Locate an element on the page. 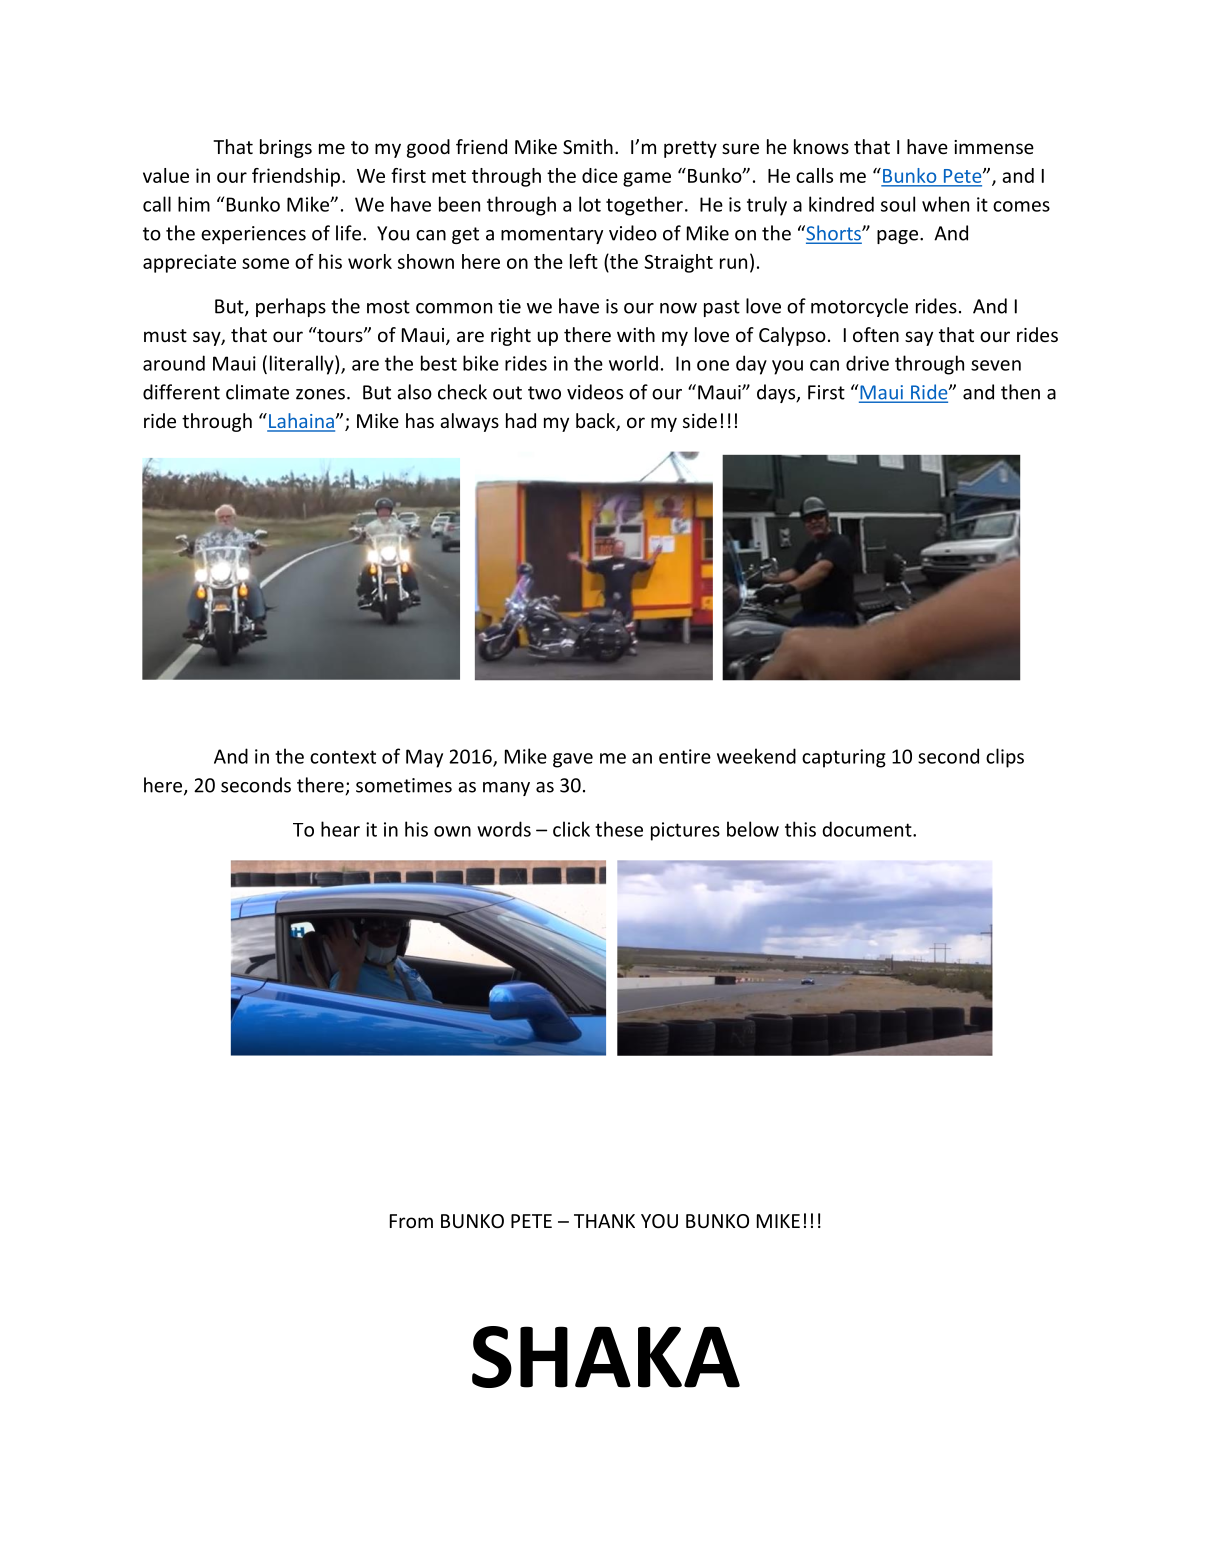 Image resolution: width=1210 pixels, height=1566 pixels. soul is located at coordinates (898, 204).
